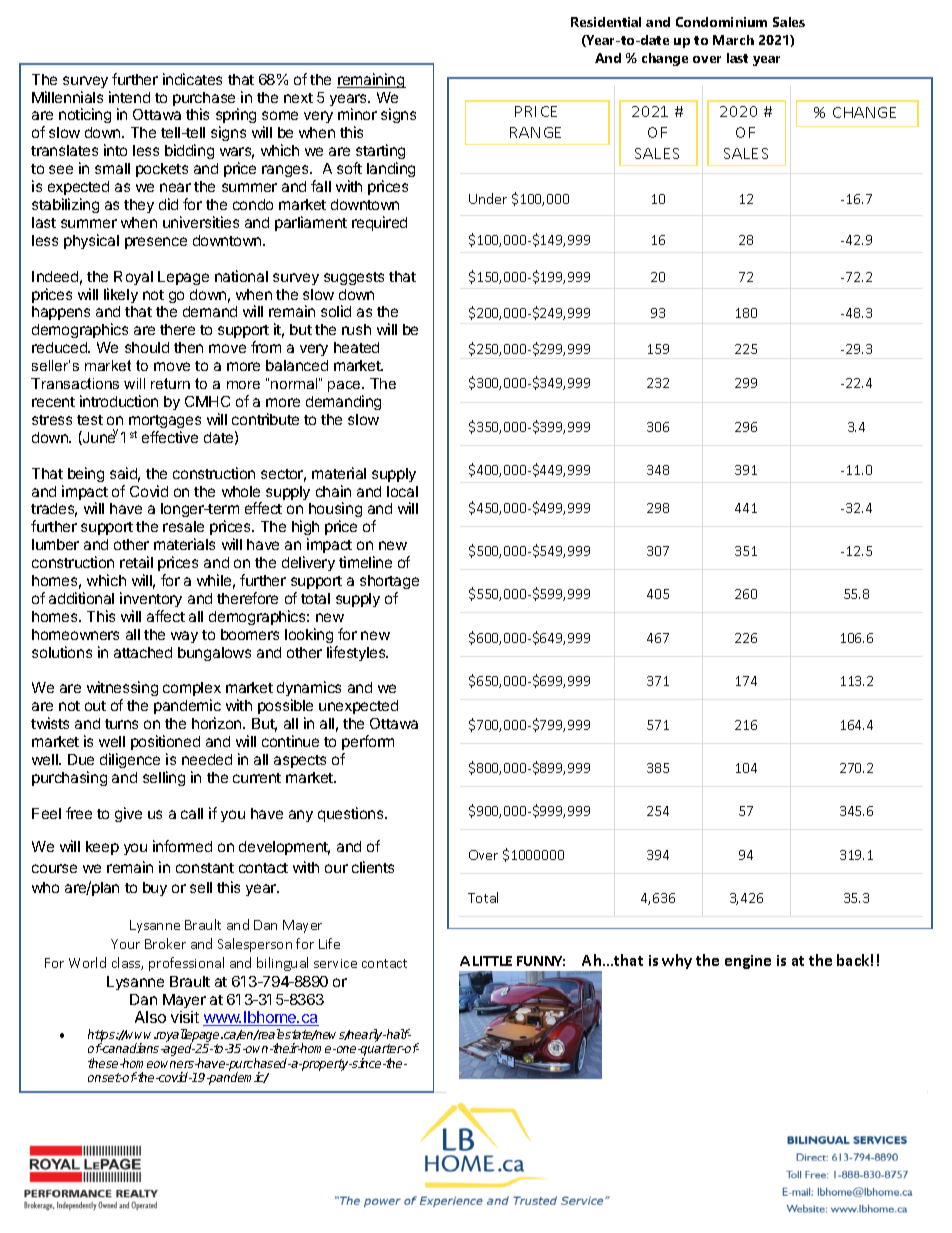 This document has width=952, height=1233. What do you see at coordinates (335, 963) in the document?
I see `service` at bounding box center [335, 963].
